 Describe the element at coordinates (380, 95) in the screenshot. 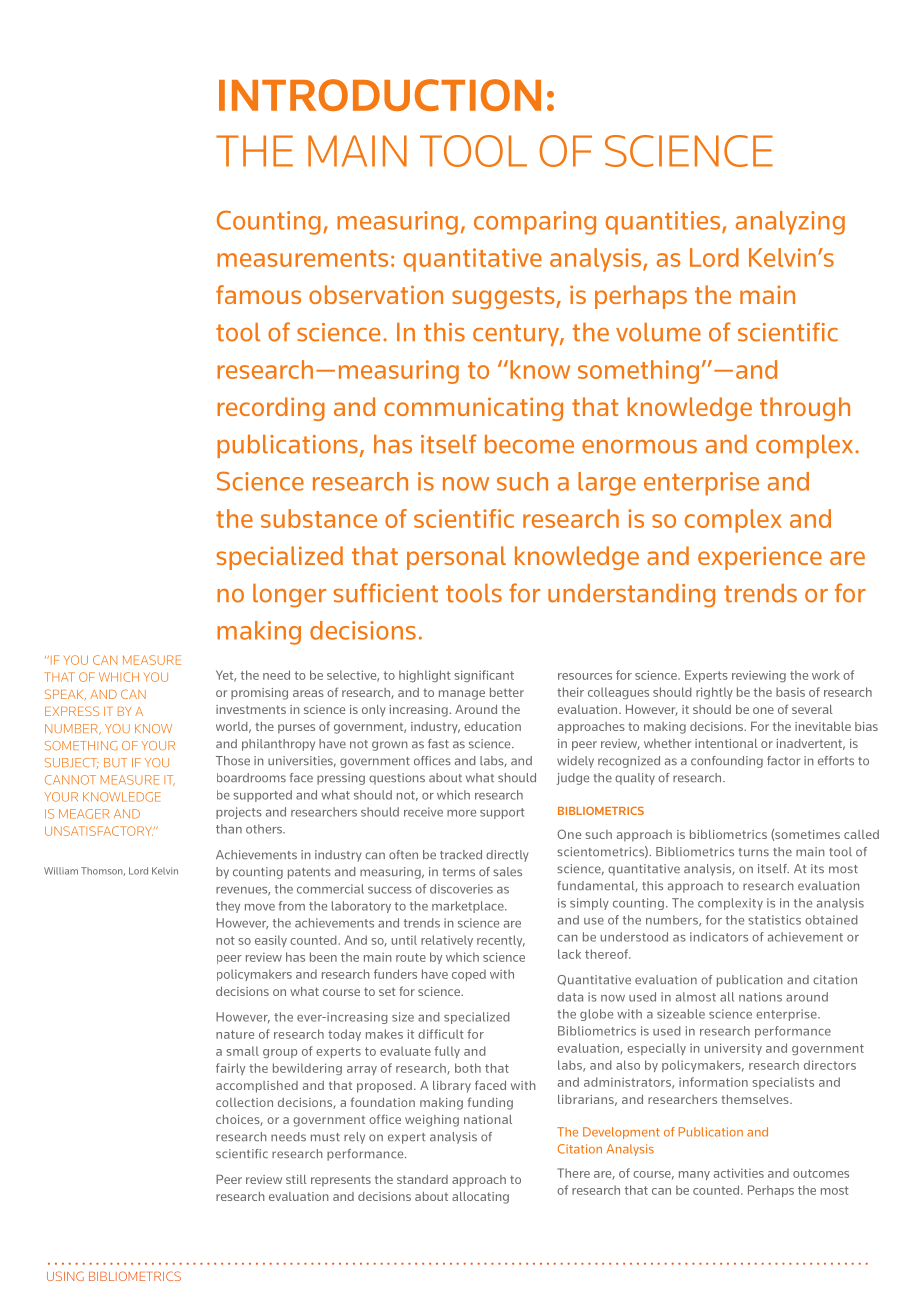

I see `Introduction` at that location.
